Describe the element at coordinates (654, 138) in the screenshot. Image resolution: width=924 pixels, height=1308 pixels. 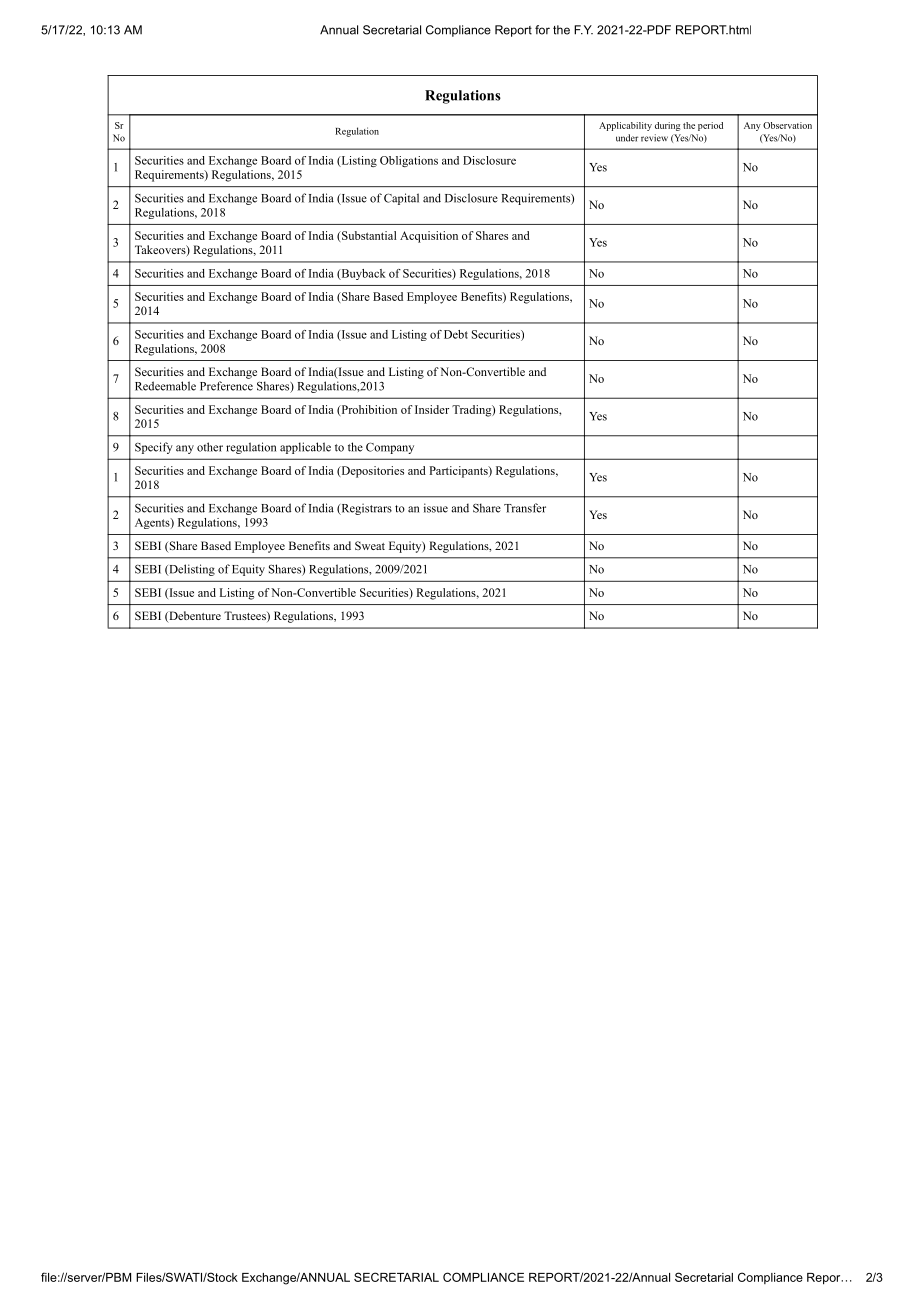
I see `review` at that location.
